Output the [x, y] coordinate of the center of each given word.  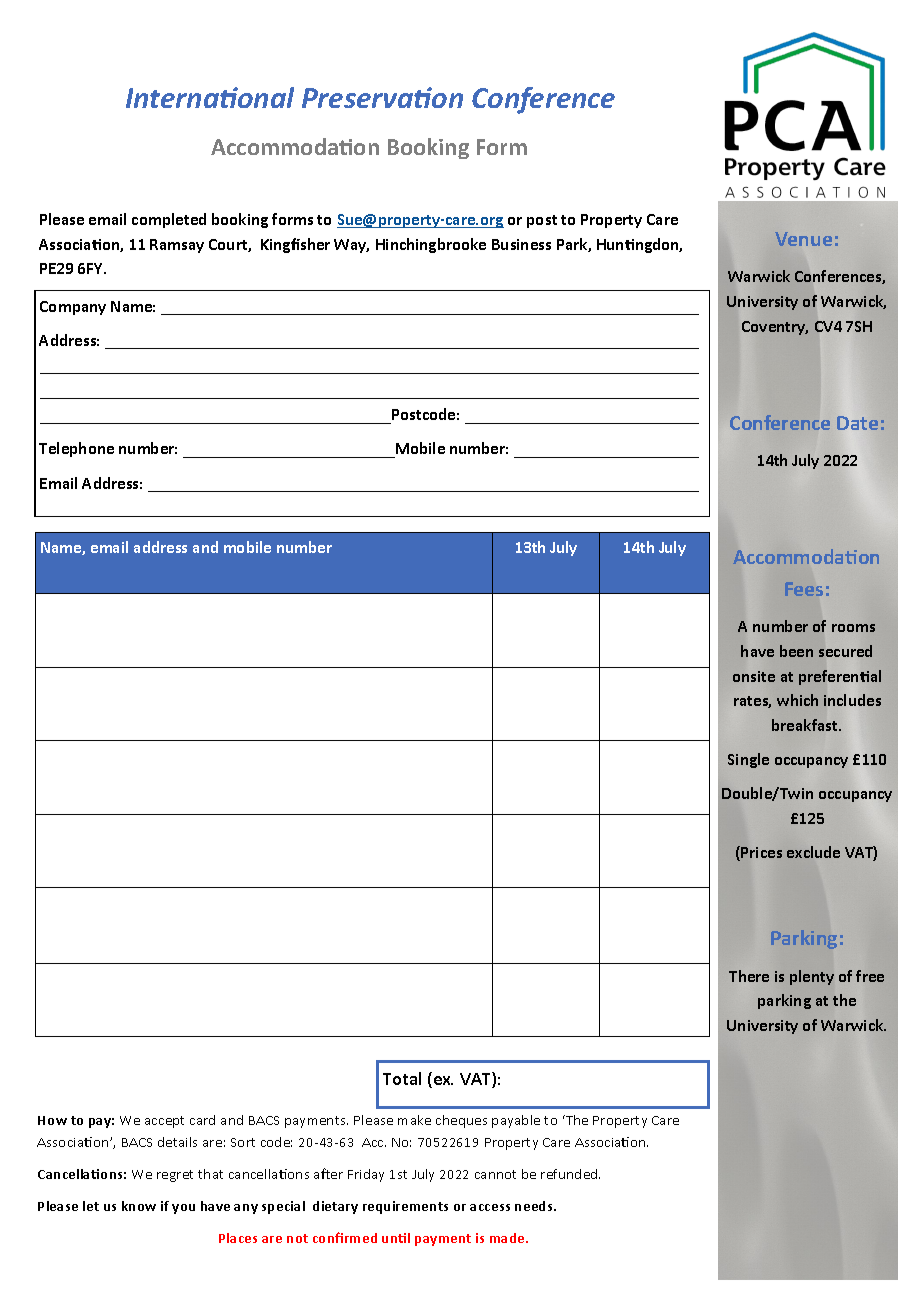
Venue [803, 239]
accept [164, 1122]
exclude [813, 852]
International [210, 97]
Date [857, 423]
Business [521, 244]
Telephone [76, 449]
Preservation [382, 97]
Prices [761, 852]
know [139, 1206]
